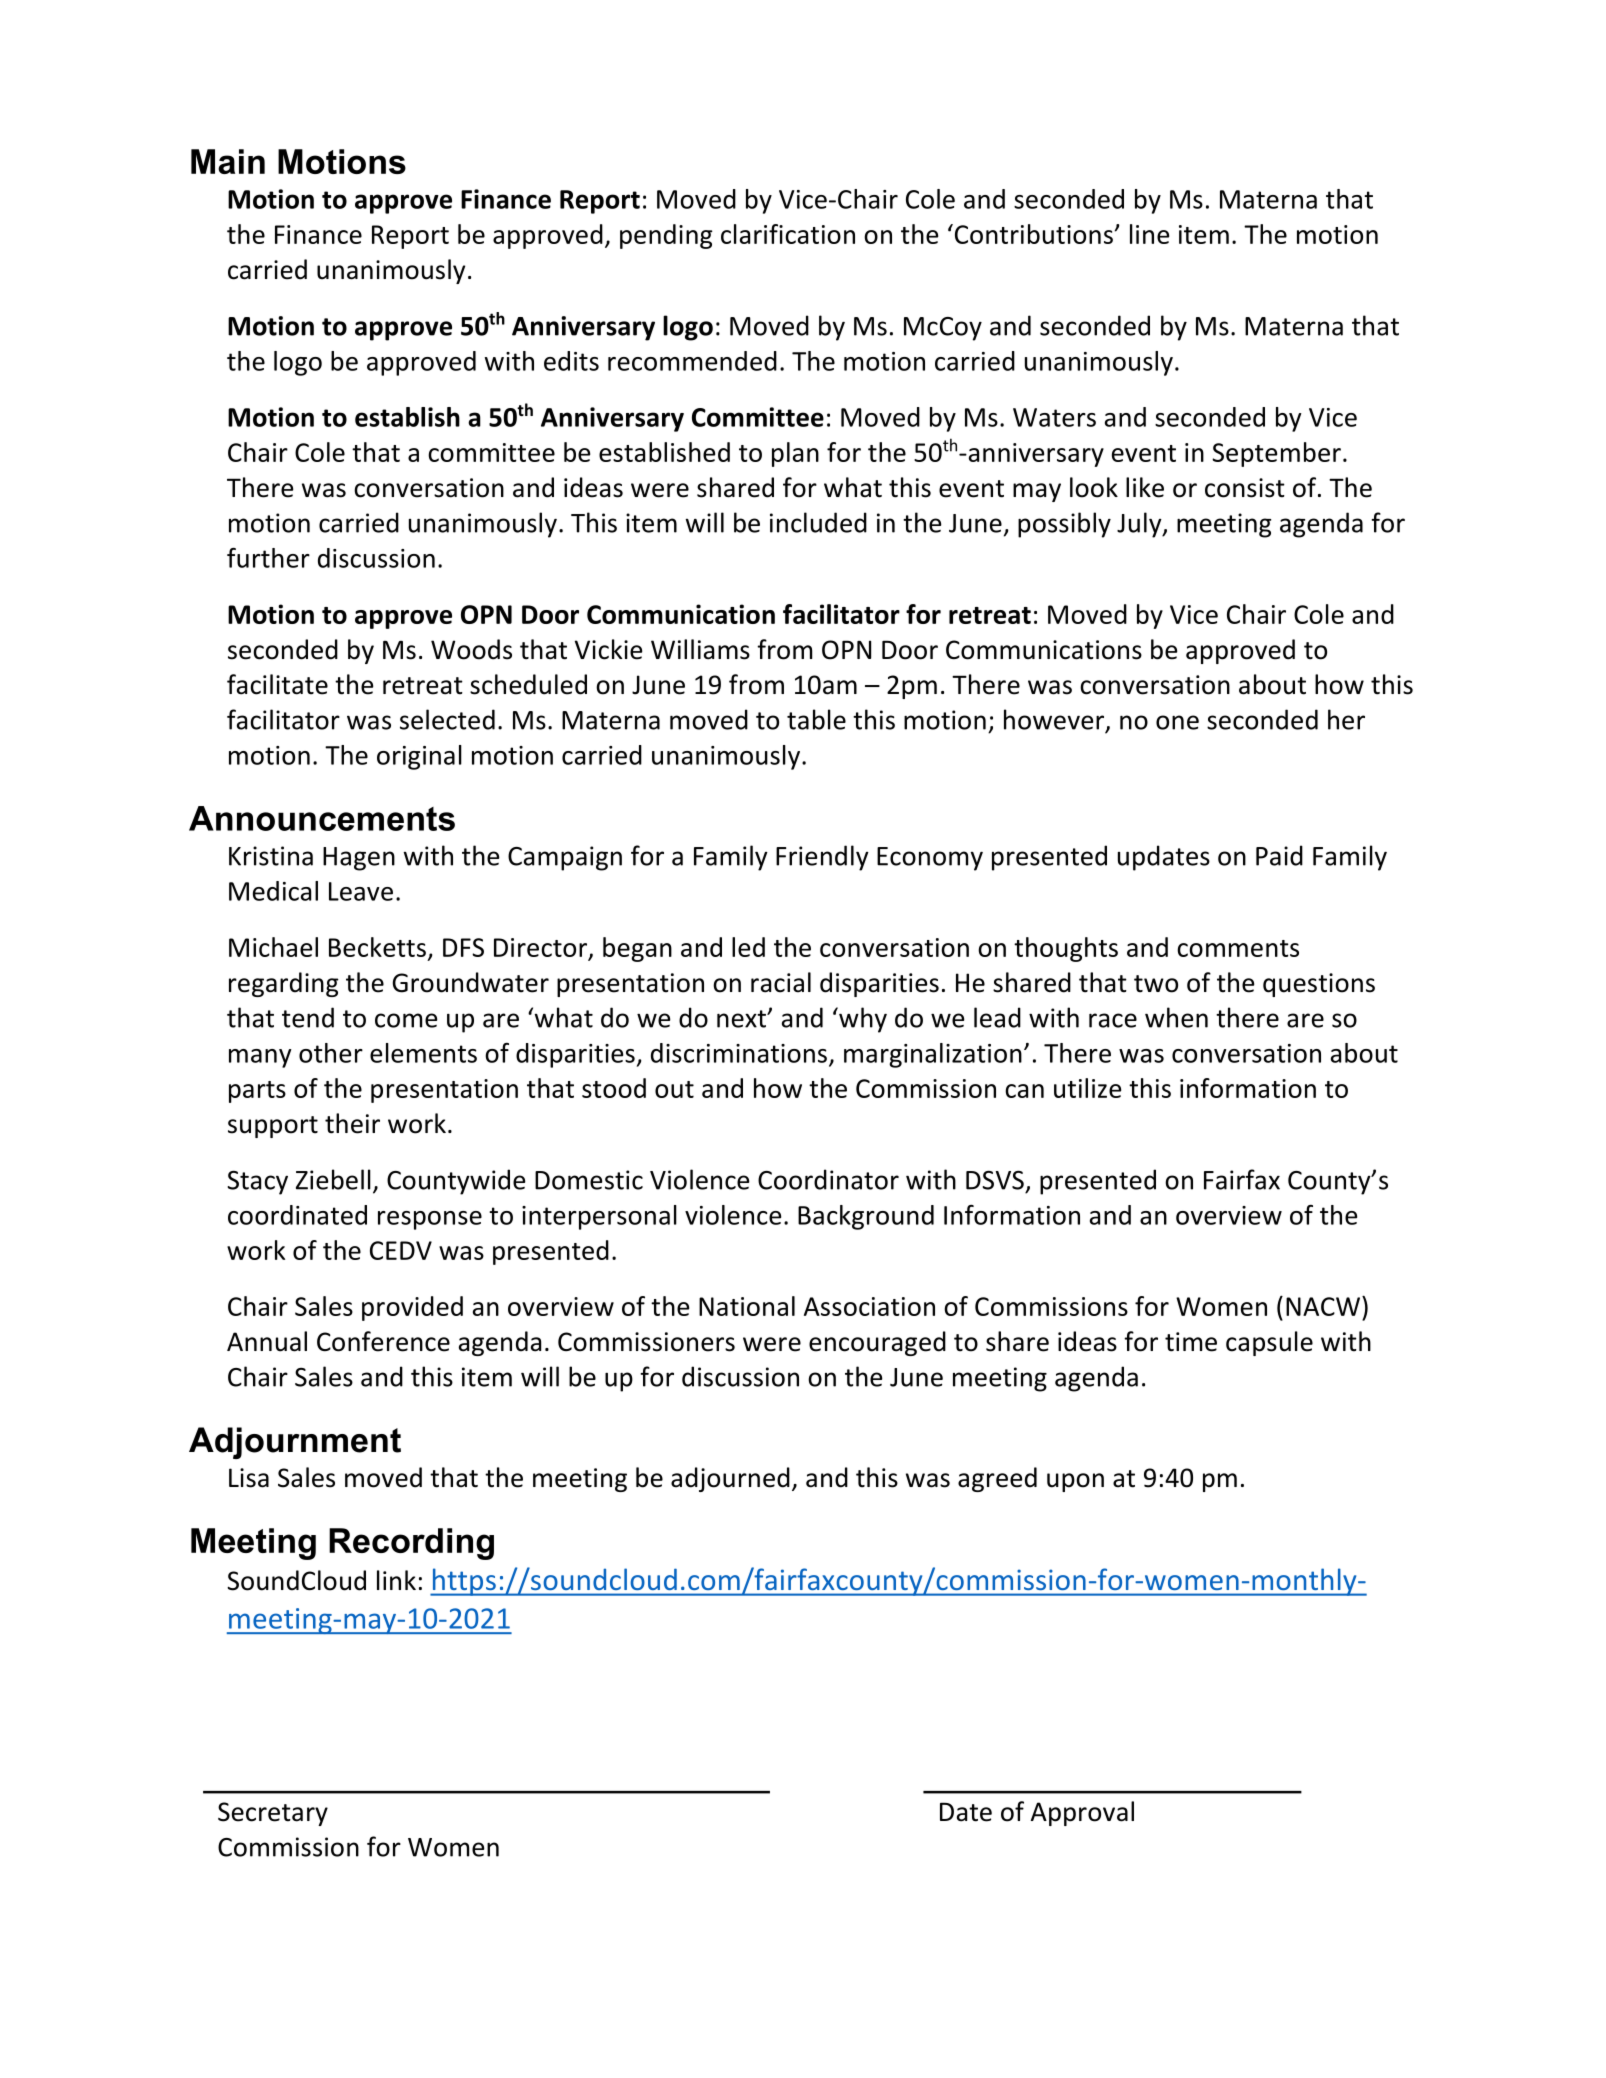 This image has width=1606, height=2078. Describe the element at coordinates (396, 1580) in the image. I see `link` at that location.
